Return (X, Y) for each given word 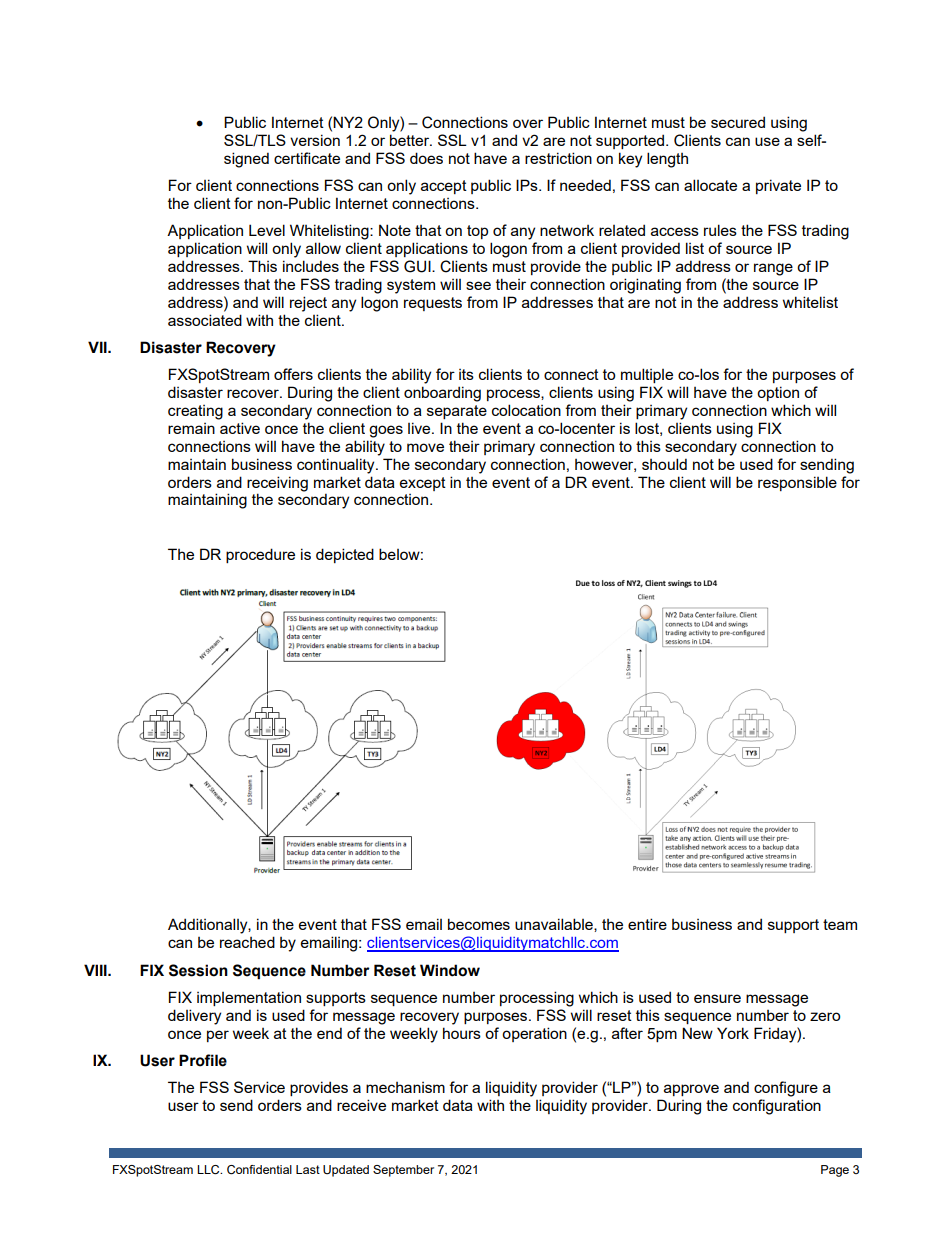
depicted (345, 555)
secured (738, 122)
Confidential (259, 1170)
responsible (797, 483)
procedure (260, 555)
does (426, 158)
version (315, 140)
